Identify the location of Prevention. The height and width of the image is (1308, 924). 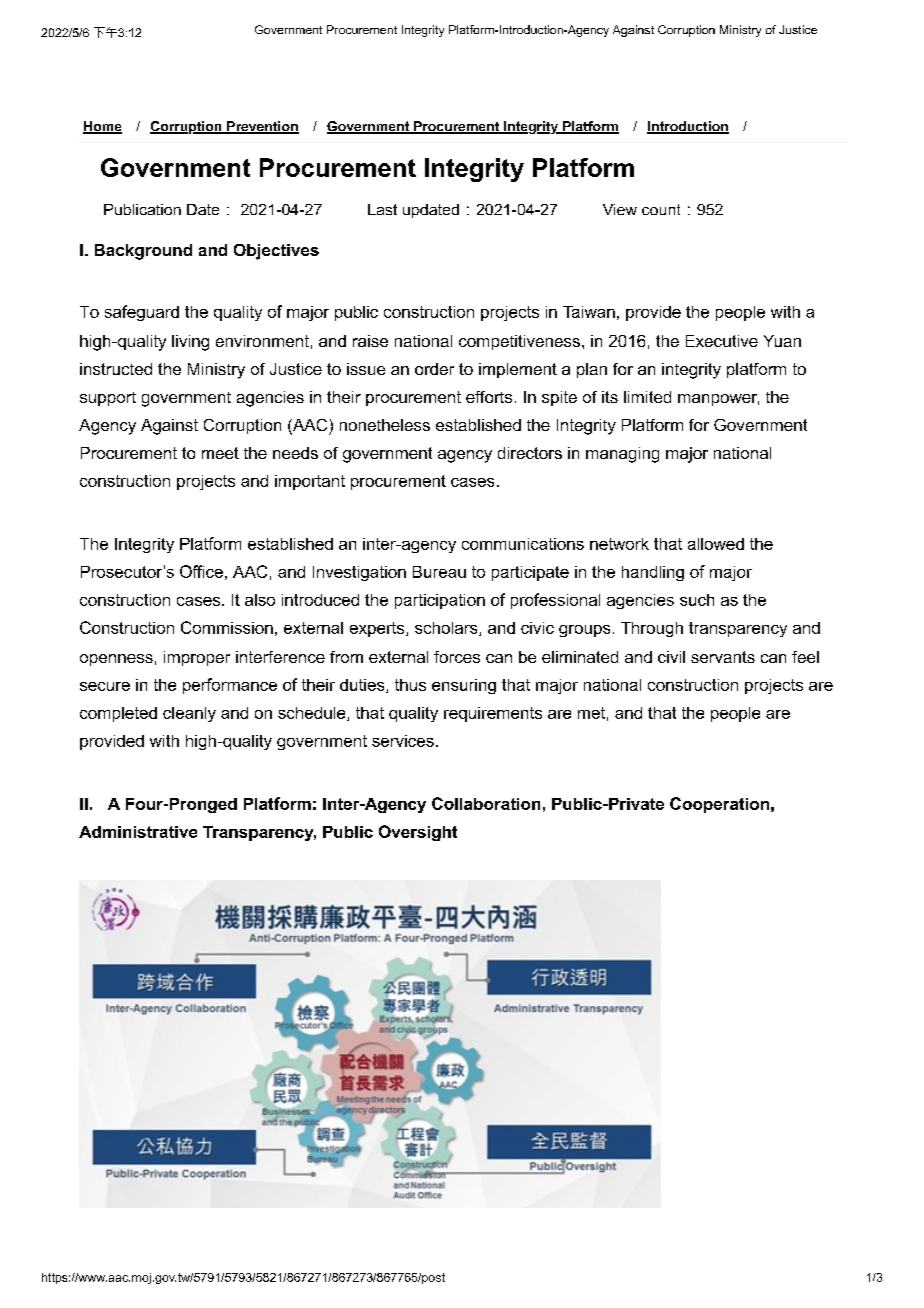
(262, 127).
